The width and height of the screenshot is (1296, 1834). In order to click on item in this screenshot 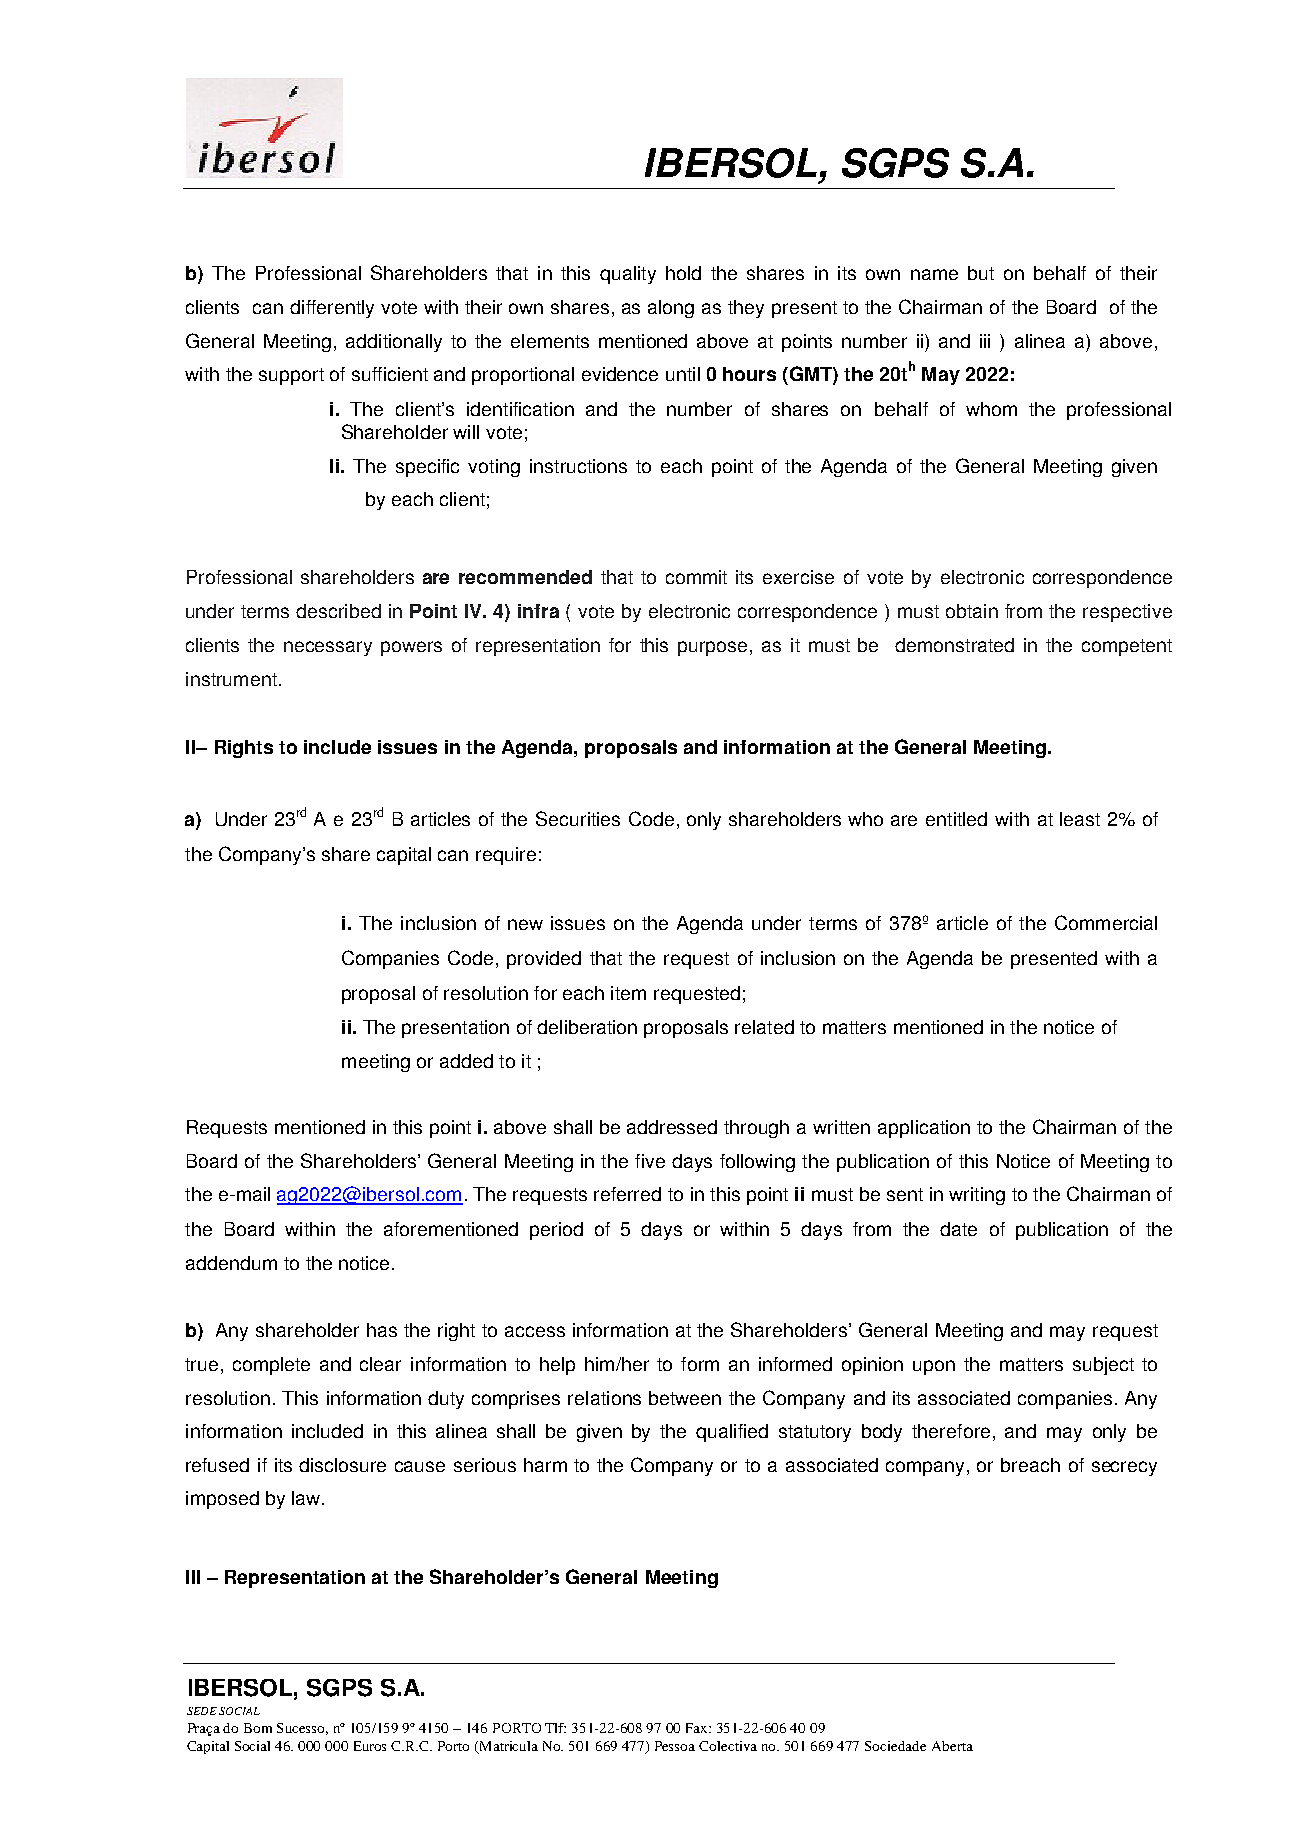, I will do `click(628, 993)`.
